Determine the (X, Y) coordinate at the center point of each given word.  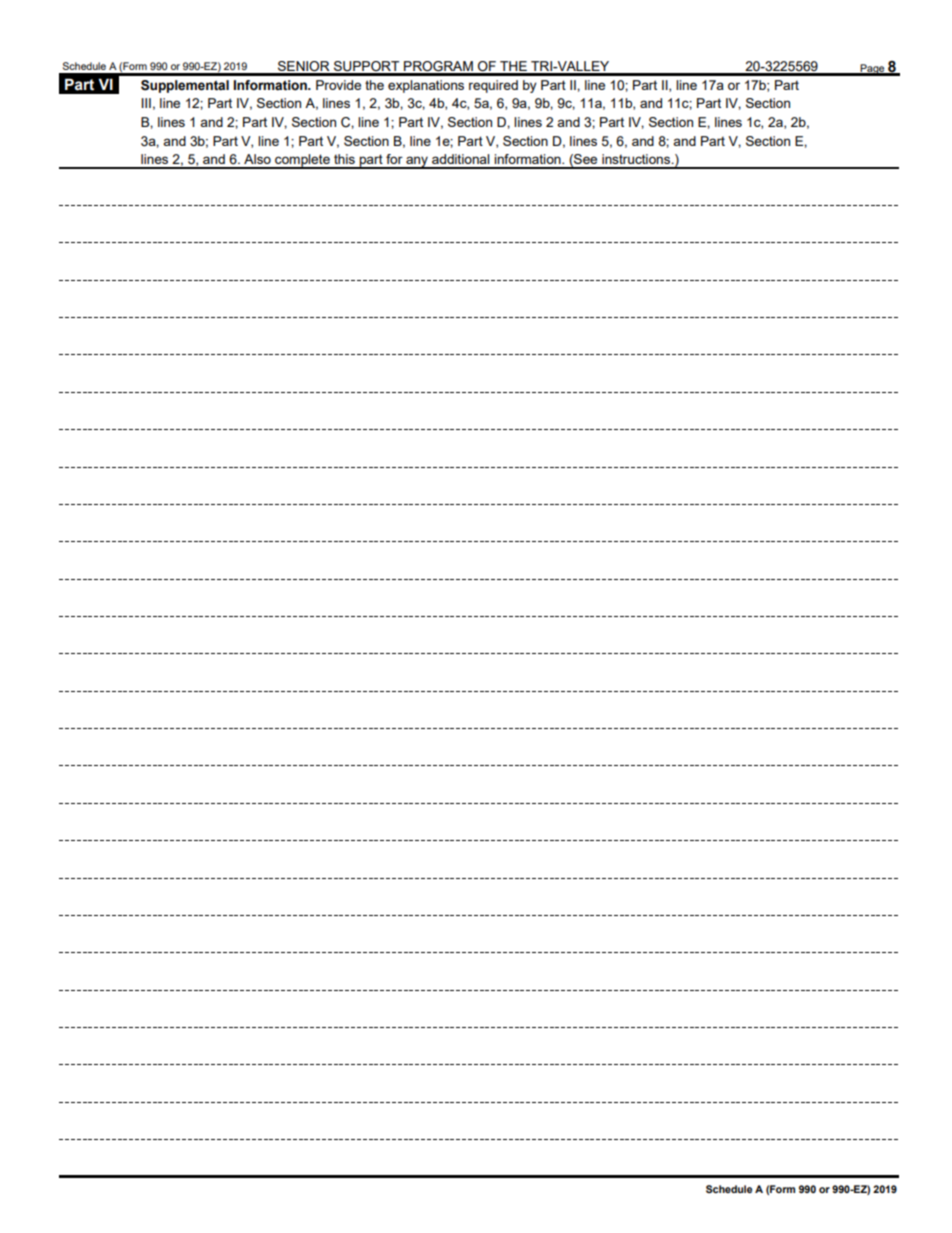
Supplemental (185, 86)
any (417, 162)
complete (302, 161)
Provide (338, 85)
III (146, 103)
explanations (426, 86)
